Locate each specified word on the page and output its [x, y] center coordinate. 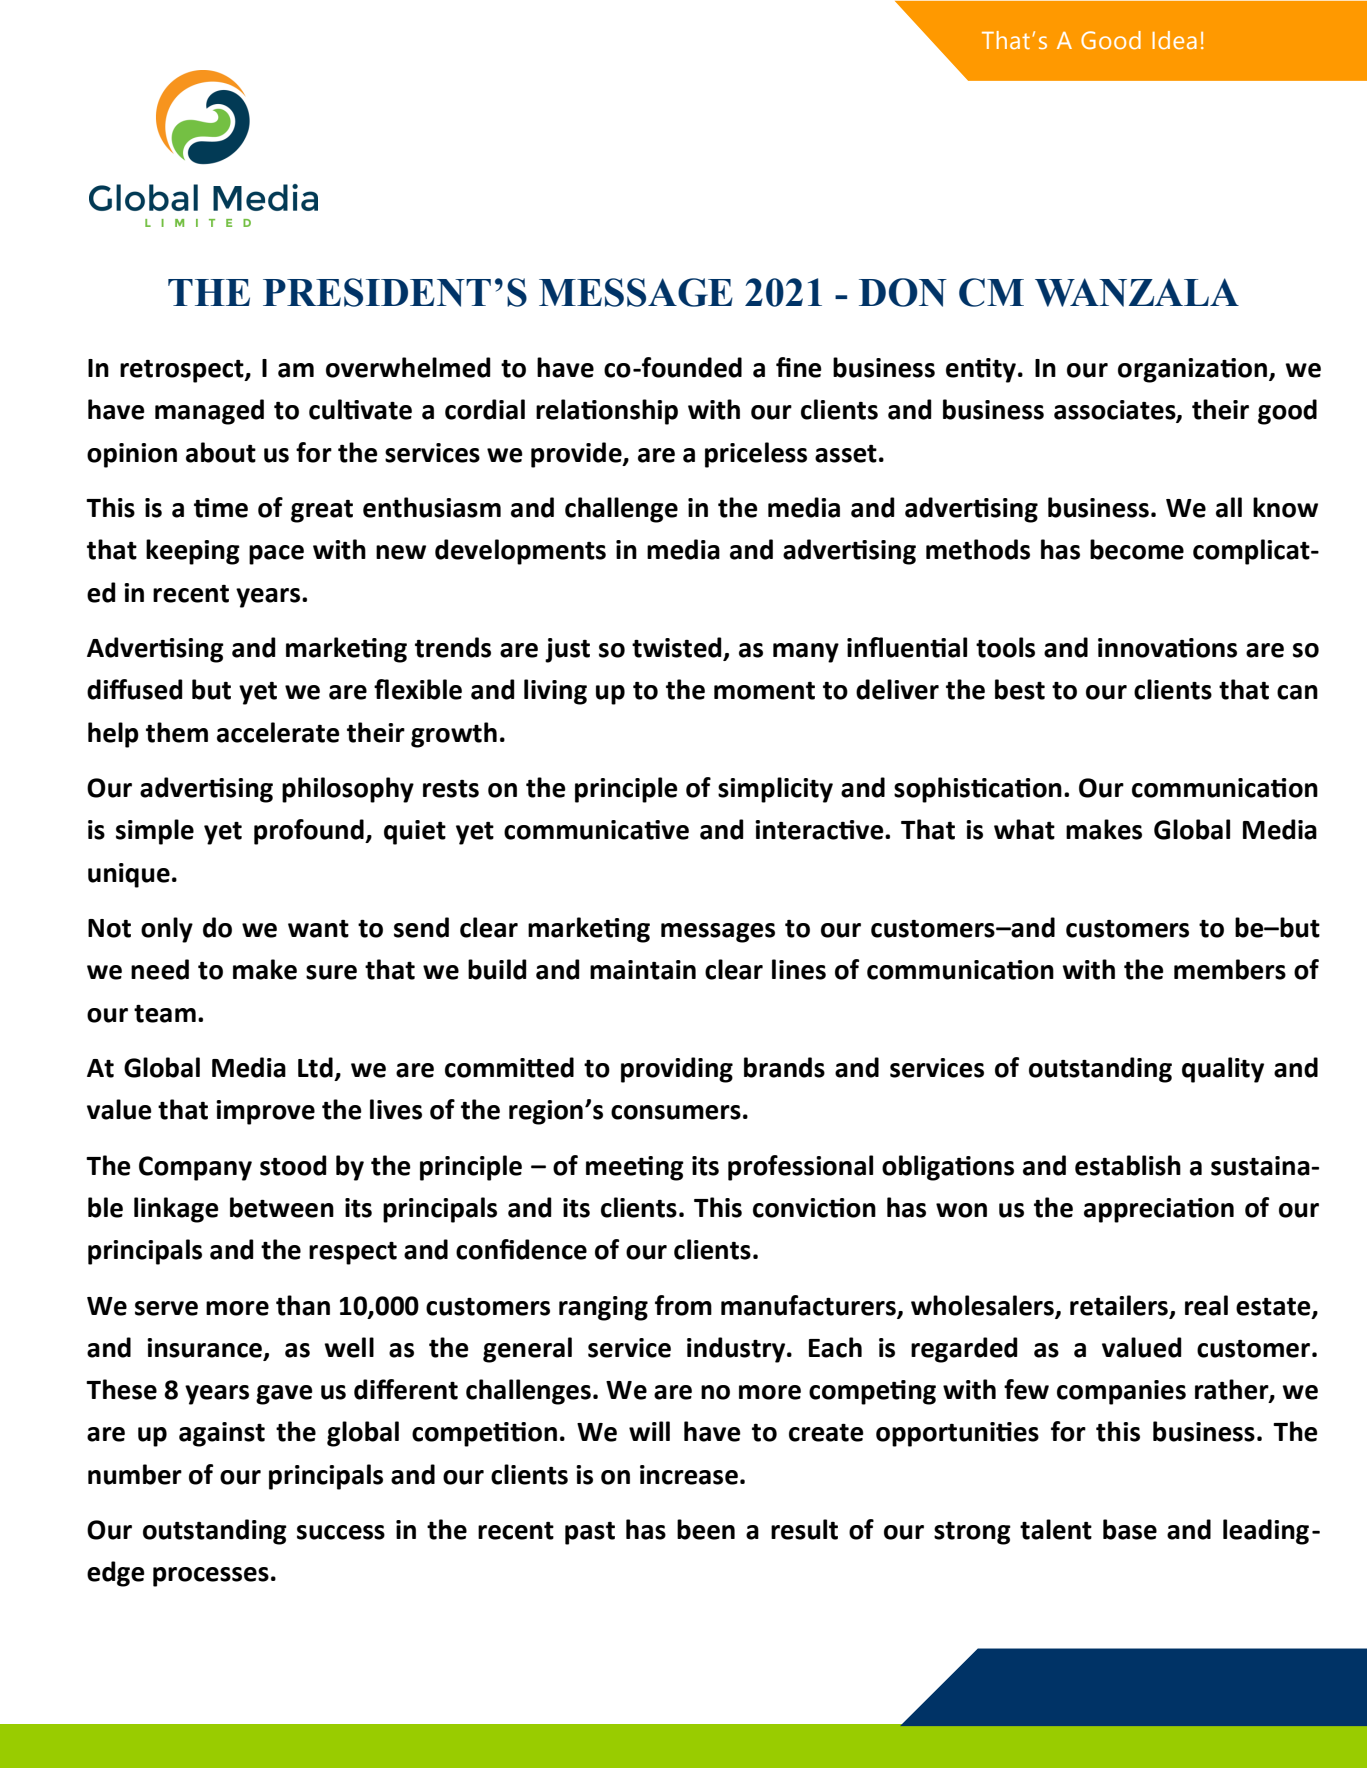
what [1024, 829]
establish [1128, 1165]
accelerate [278, 732]
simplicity [775, 790]
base [1130, 1529]
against [222, 1434]
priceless [756, 455]
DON [903, 292]
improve [265, 1112]
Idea [1174, 40]
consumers [676, 1112]
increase [689, 1475]
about [221, 452]
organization [1192, 370]
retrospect [183, 371]
